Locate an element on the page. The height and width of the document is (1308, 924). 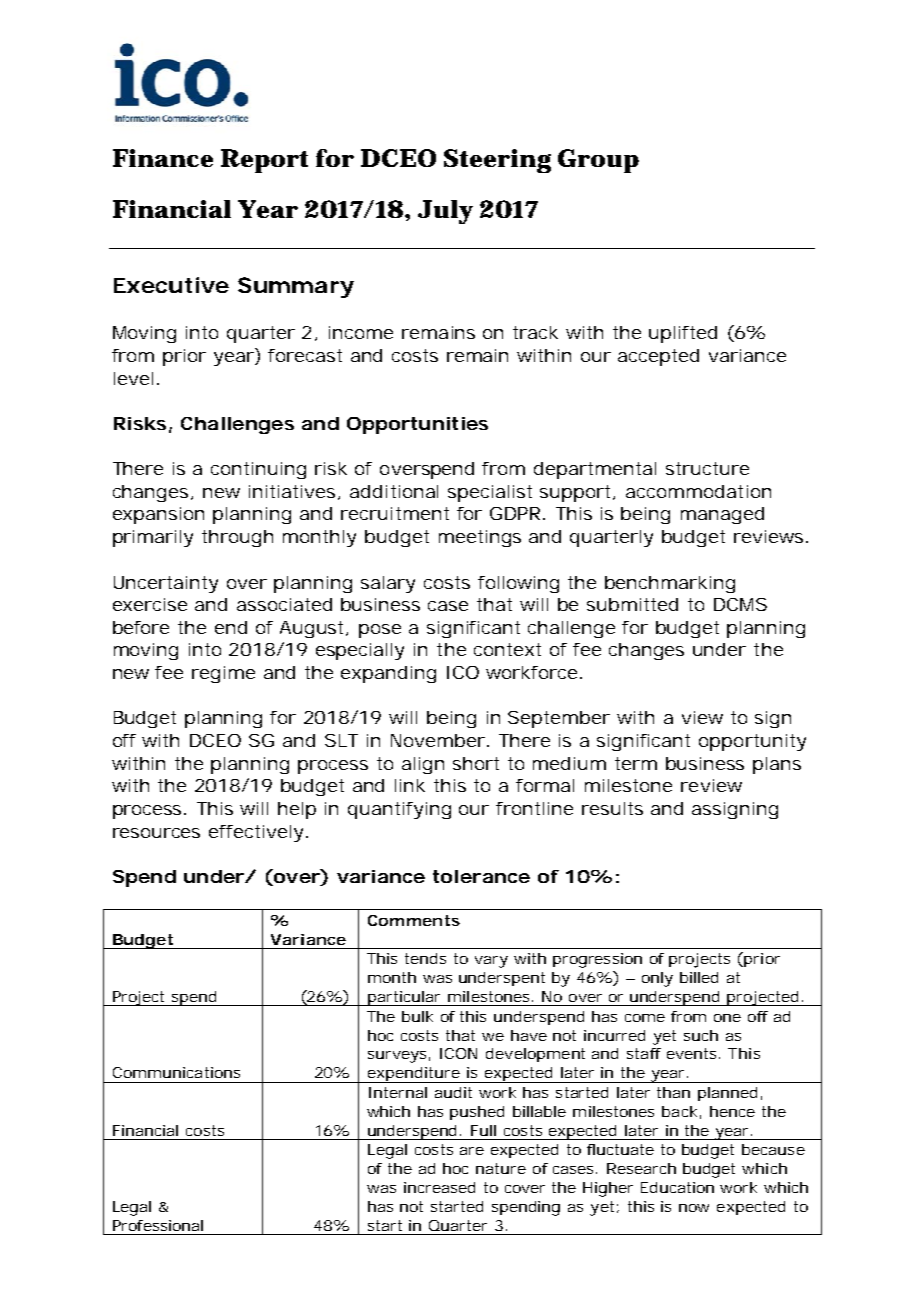
expansion is located at coordinates (158, 515).
